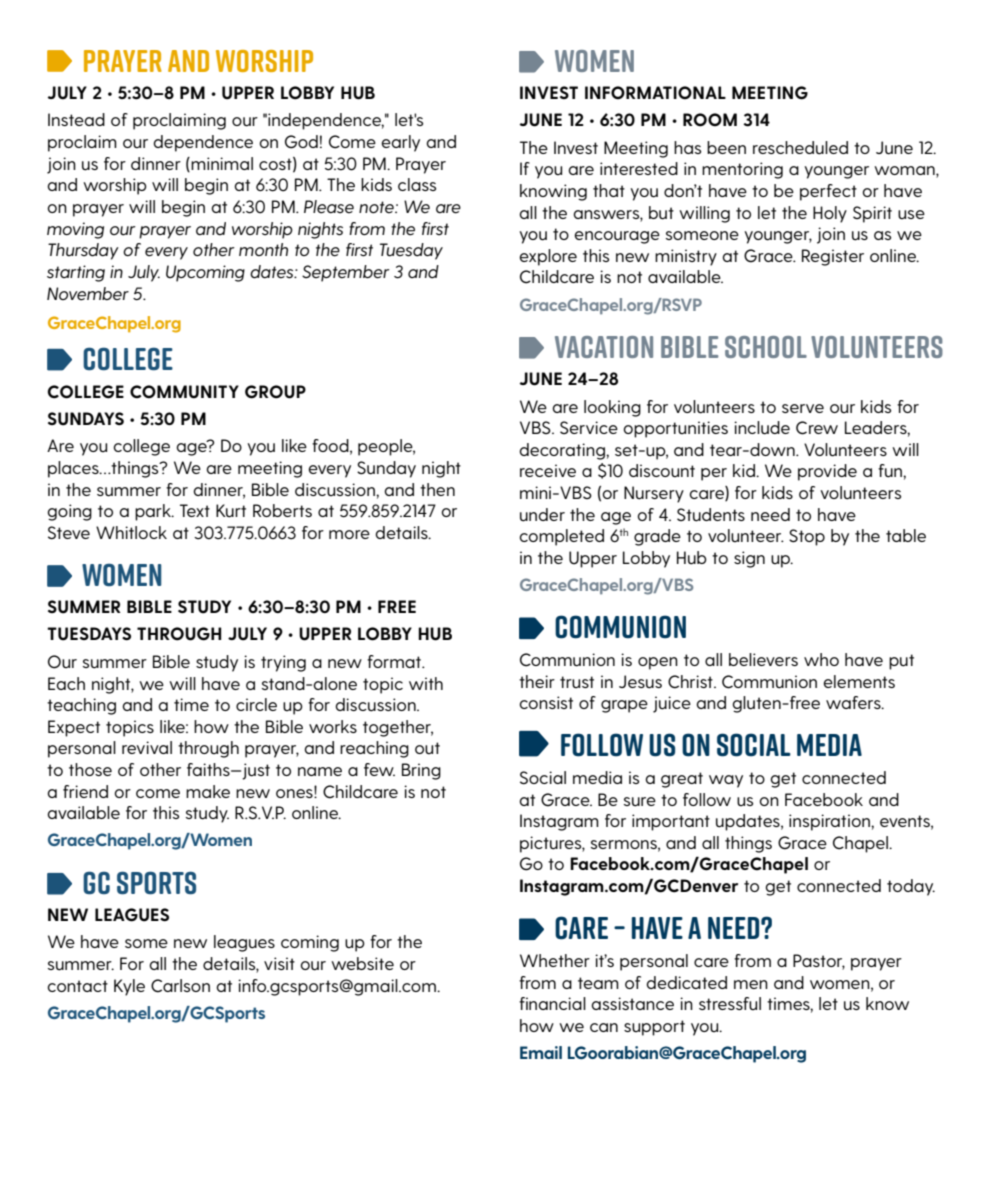  Describe the element at coordinates (131, 532) in the screenshot. I see `Whitlock` at that location.
